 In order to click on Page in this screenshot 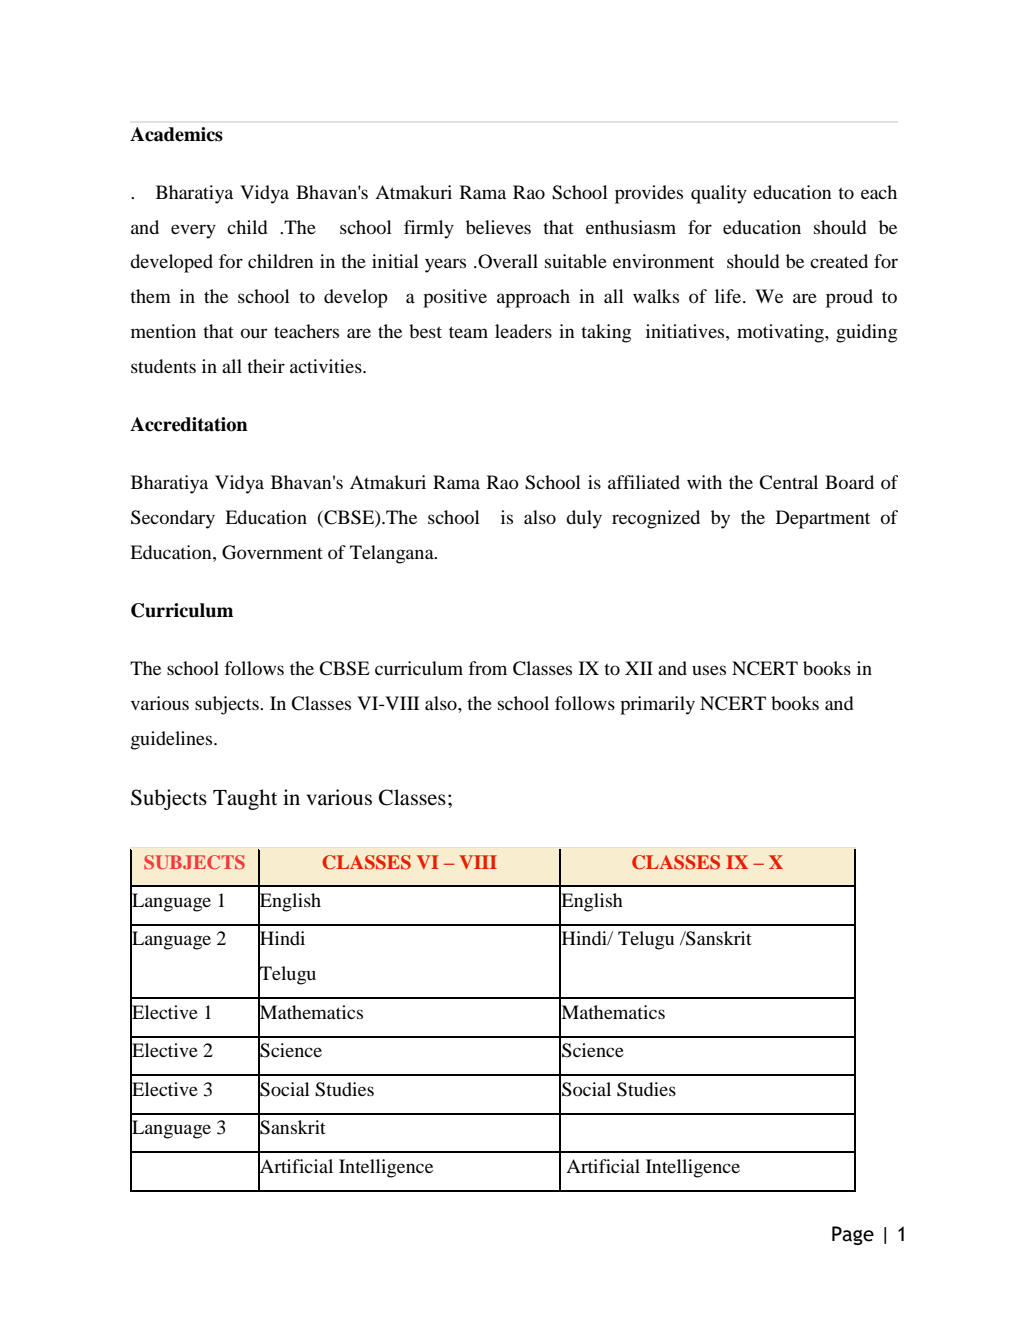, I will do `click(853, 1235)`.
